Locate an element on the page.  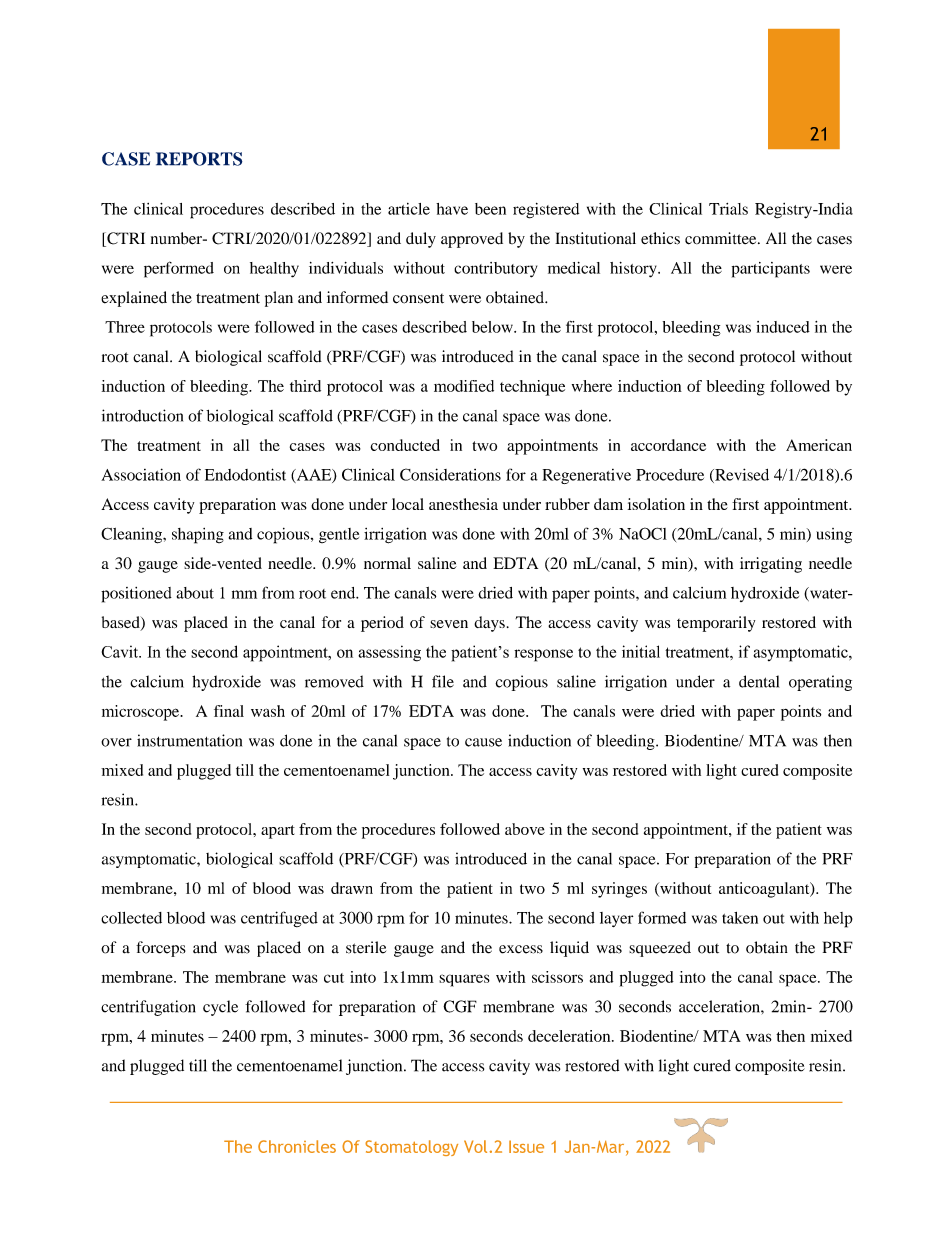
Chronicles is located at coordinates (297, 1146).
